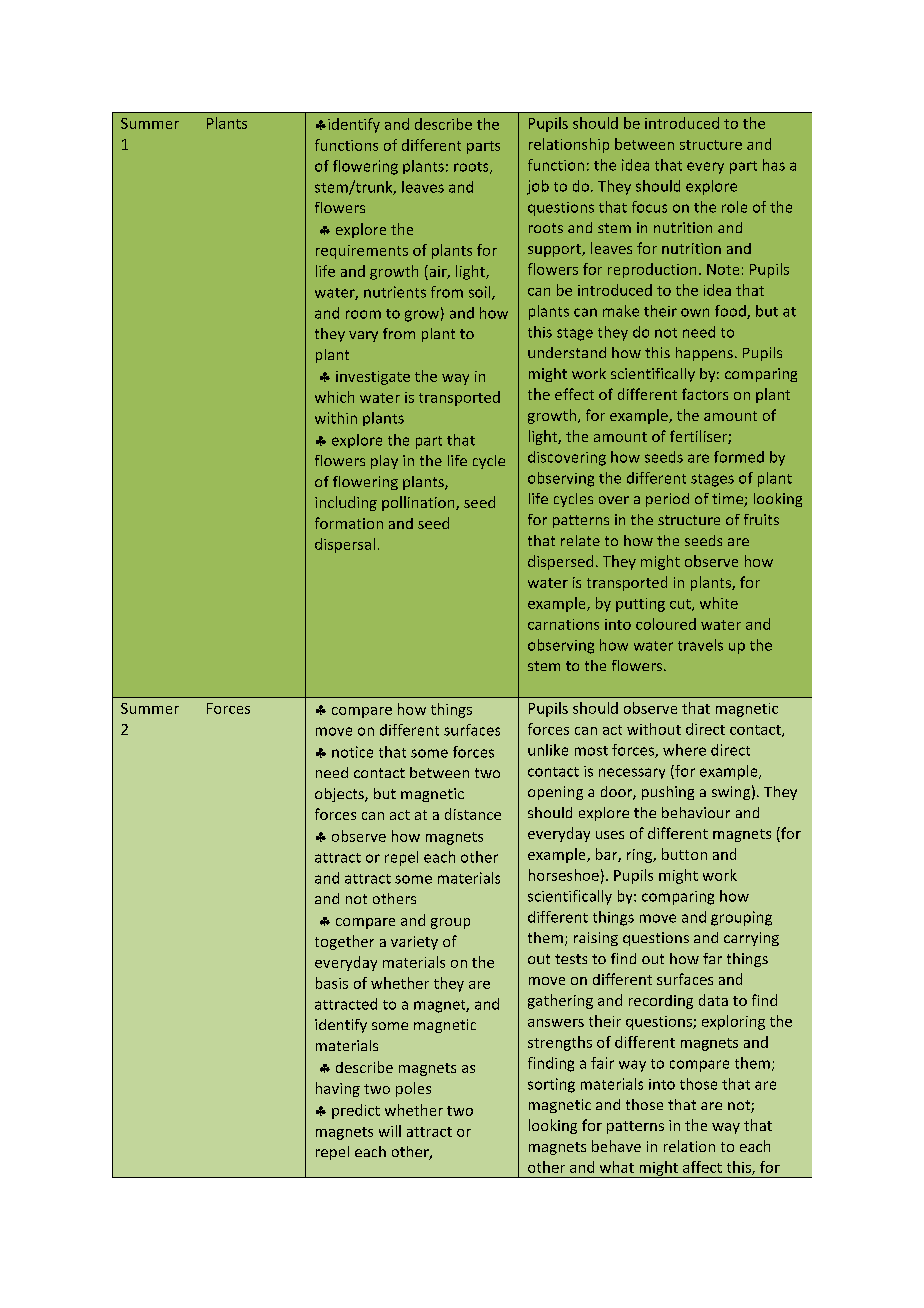 The width and height of the document is (924, 1308). I want to click on relate, so click(580, 540).
